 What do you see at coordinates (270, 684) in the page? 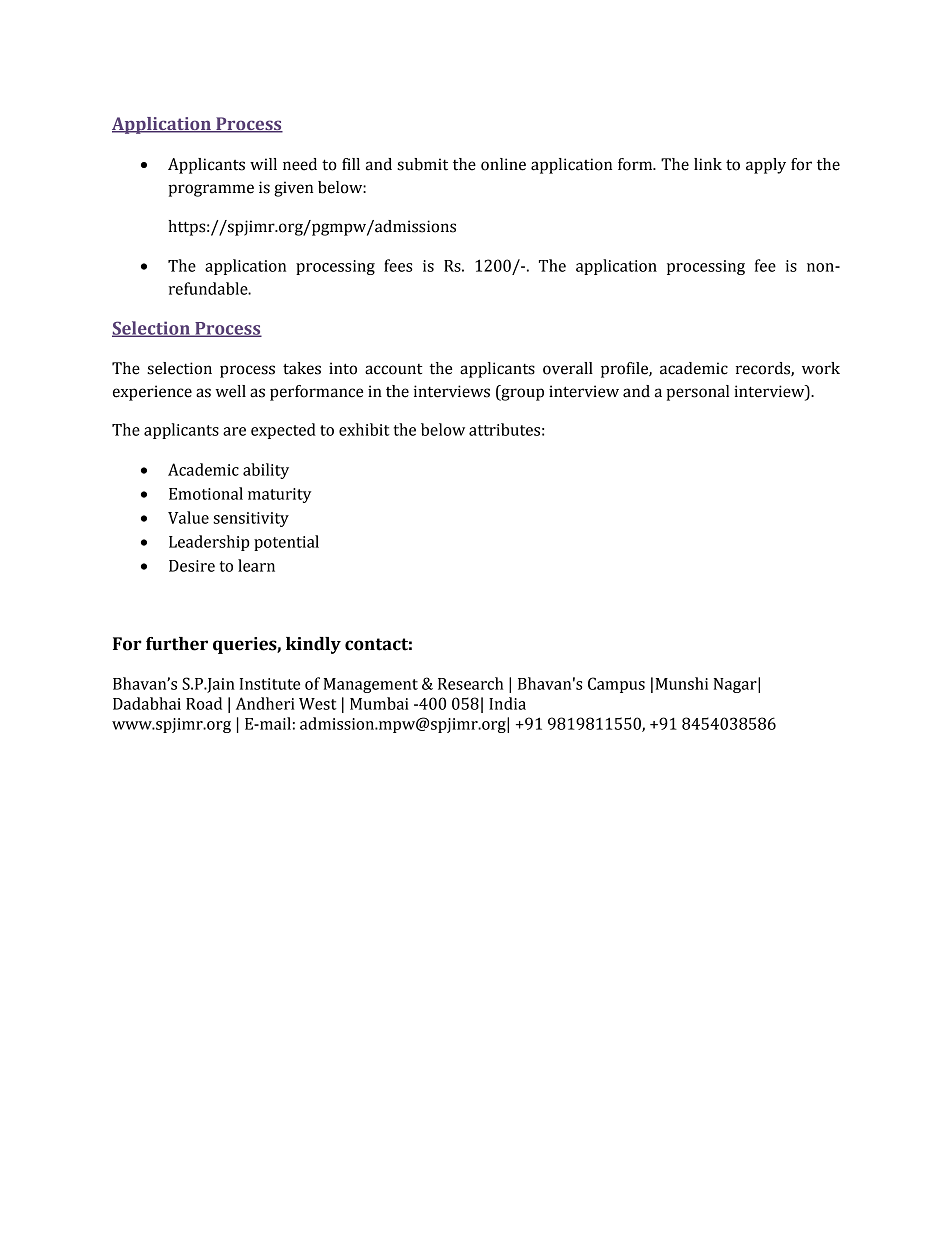
I see `Institute` at bounding box center [270, 684].
